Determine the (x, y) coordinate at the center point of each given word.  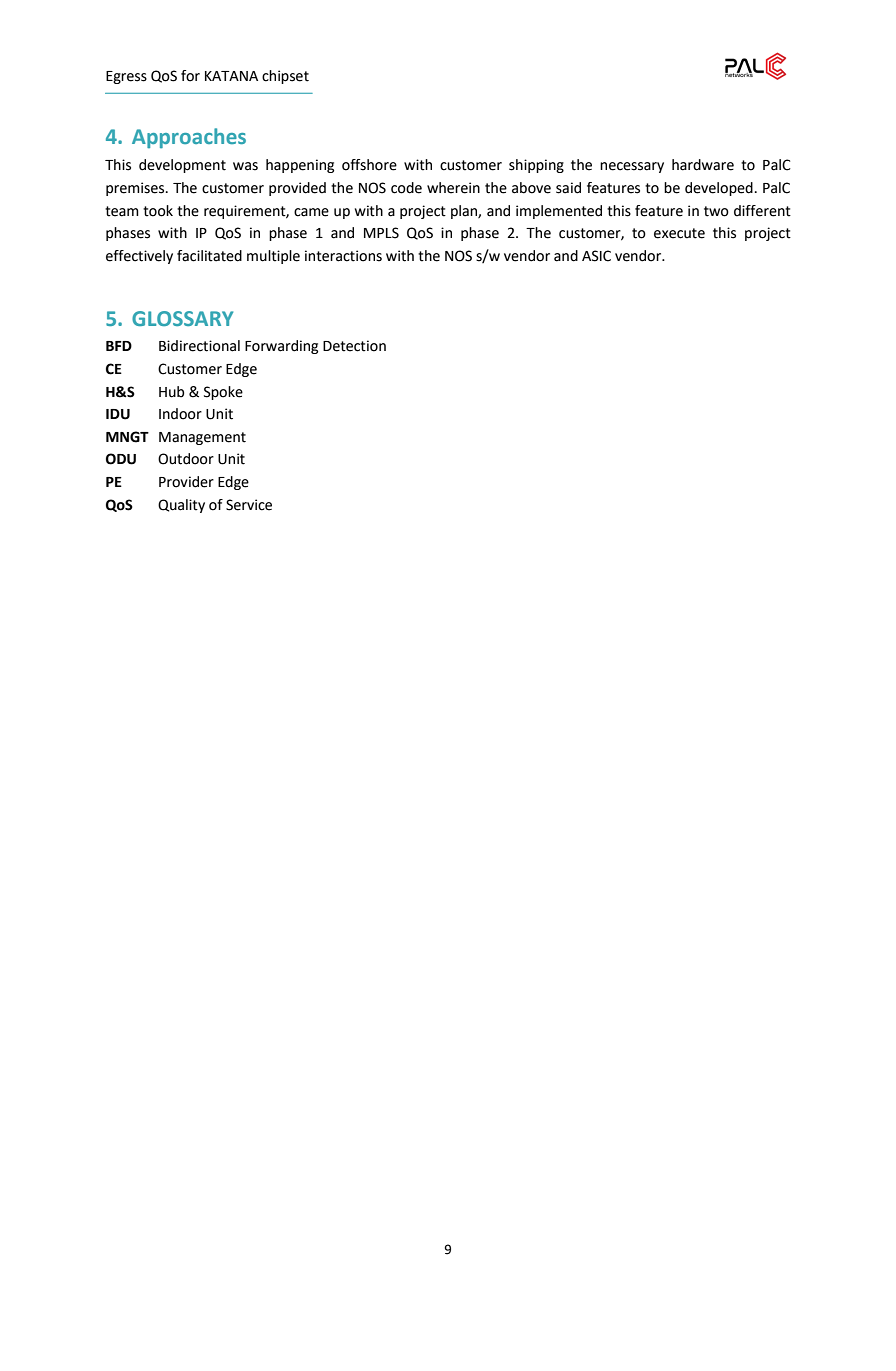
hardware (703, 165)
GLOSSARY (182, 318)
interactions (343, 256)
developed (719, 189)
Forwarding (281, 347)
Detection (354, 346)
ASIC (596, 256)
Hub (171, 392)
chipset (285, 77)
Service (249, 505)
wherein (453, 188)
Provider (186, 482)
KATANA (231, 76)
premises (136, 189)
